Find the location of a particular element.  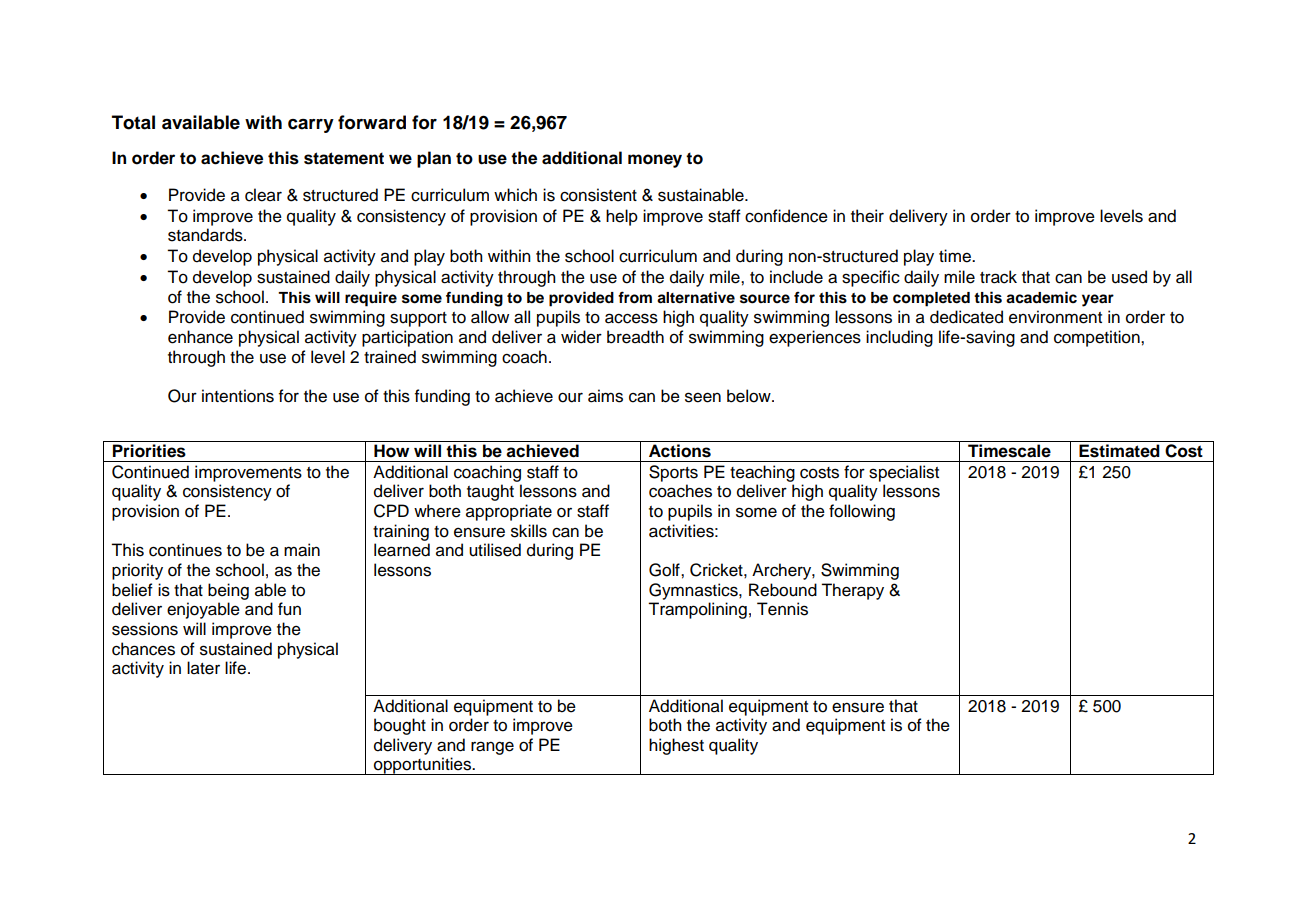

money is located at coordinates (655, 161).
